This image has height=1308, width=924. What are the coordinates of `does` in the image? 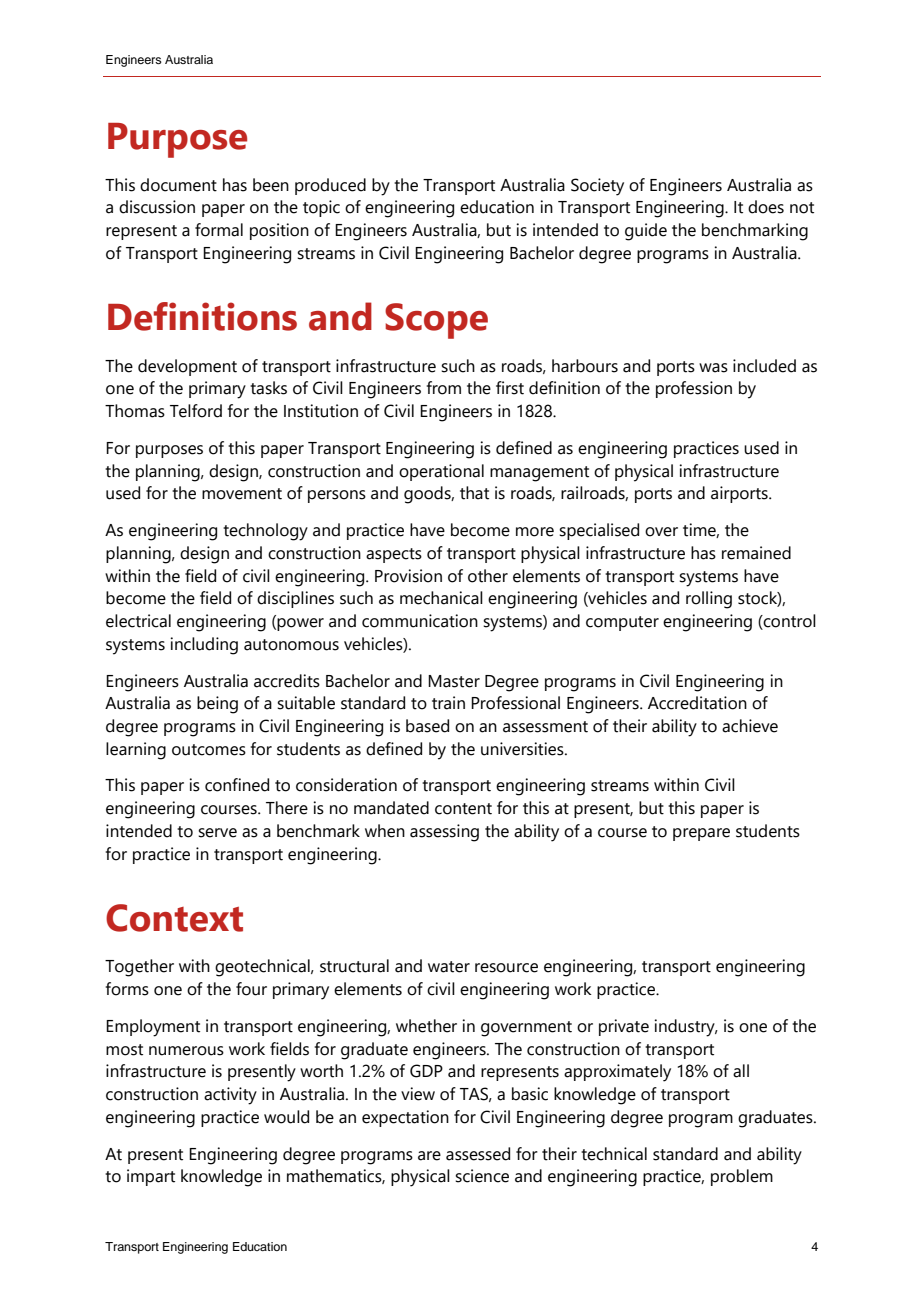 It's located at (766, 207).
